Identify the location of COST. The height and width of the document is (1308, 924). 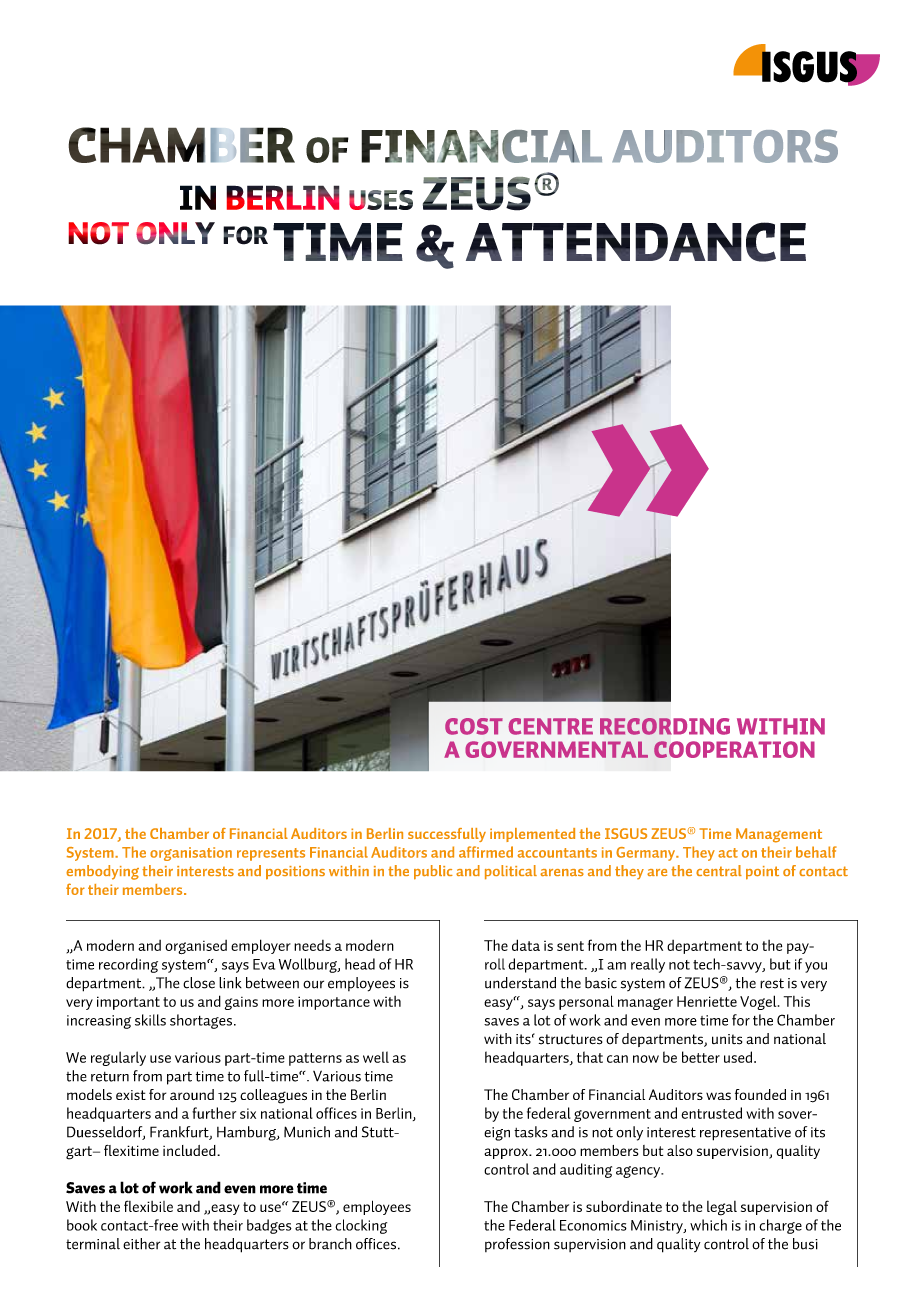
(474, 726).
